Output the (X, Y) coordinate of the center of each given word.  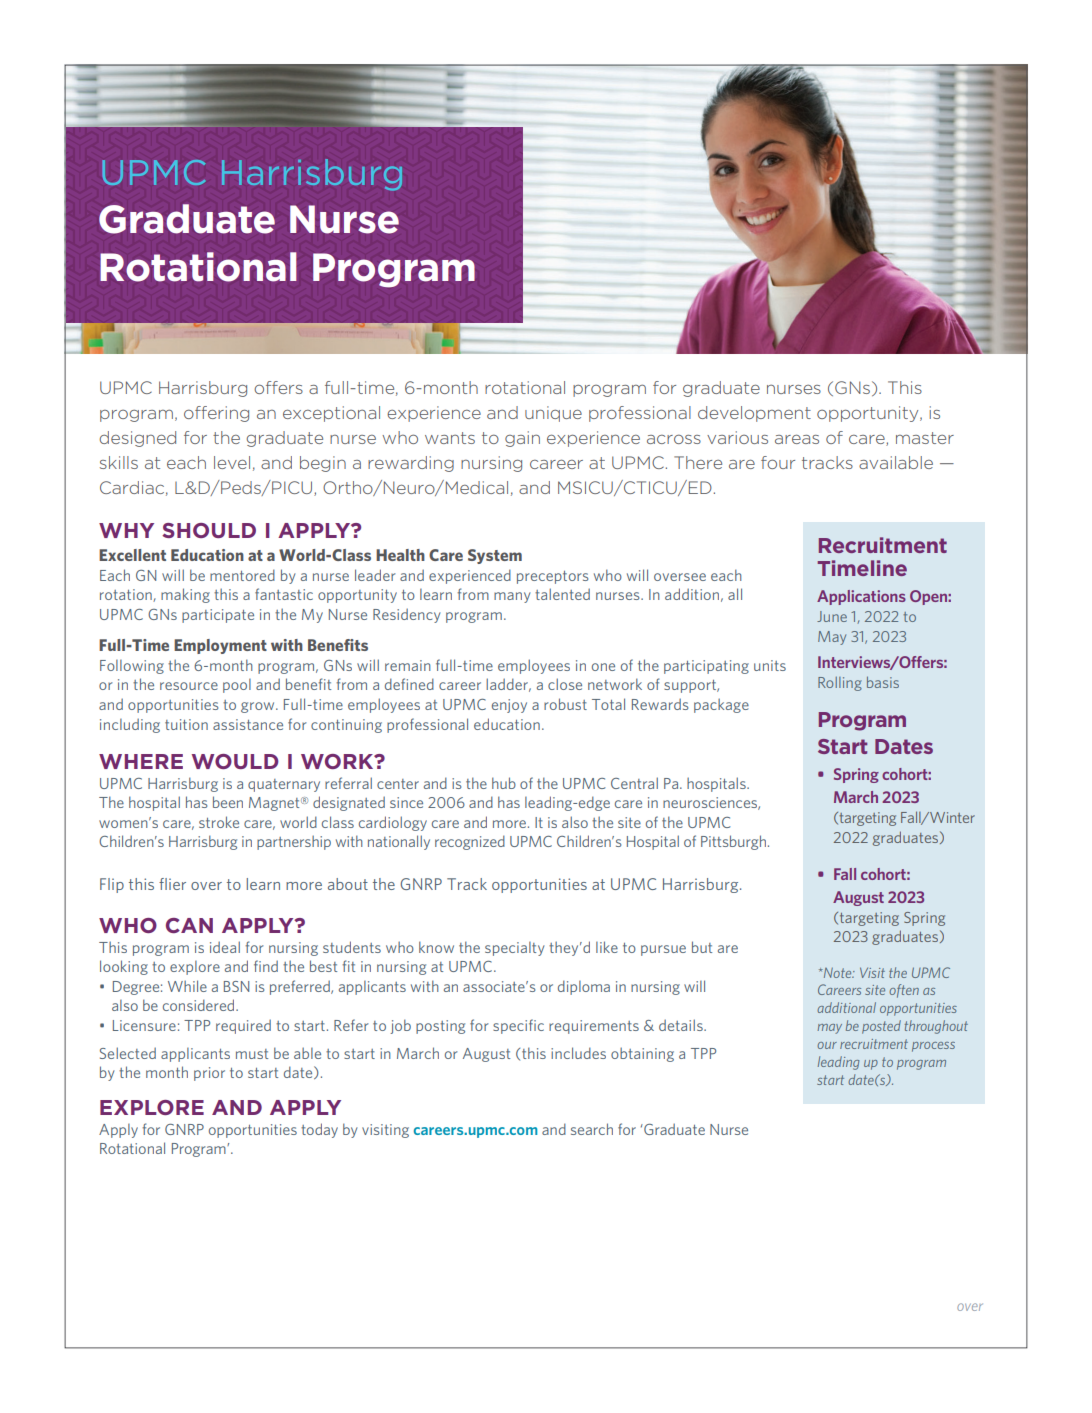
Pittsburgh (733, 842)
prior (209, 1074)
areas (797, 439)
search (592, 1129)
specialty (515, 949)
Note (838, 973)
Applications (861, 597)
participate (218, 616)
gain (522, 439)
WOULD (235, 761)
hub (504, 783)
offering (216, 414)
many (512, 597)
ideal (225, 947)
